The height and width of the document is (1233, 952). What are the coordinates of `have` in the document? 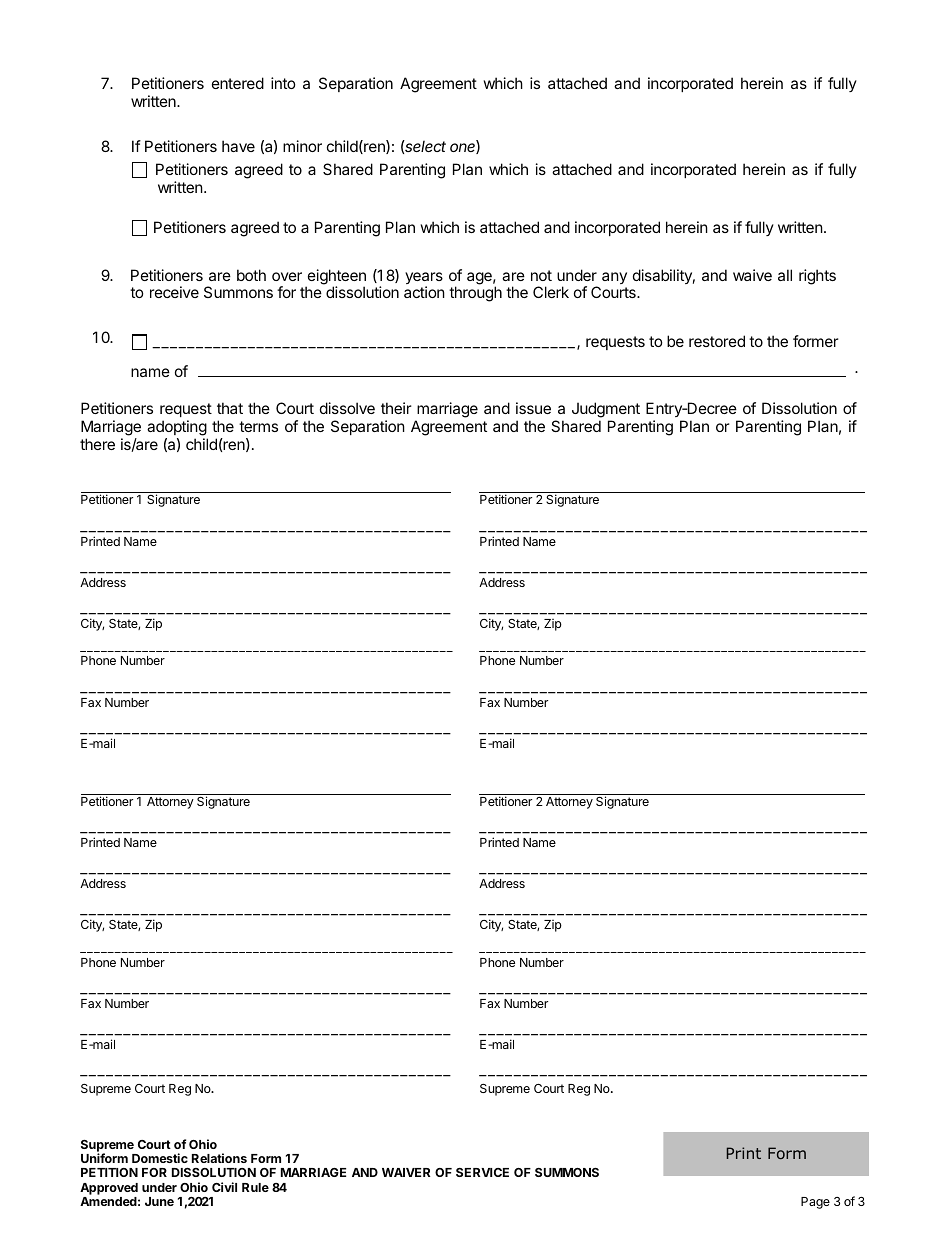 It's located at (238, 146).
